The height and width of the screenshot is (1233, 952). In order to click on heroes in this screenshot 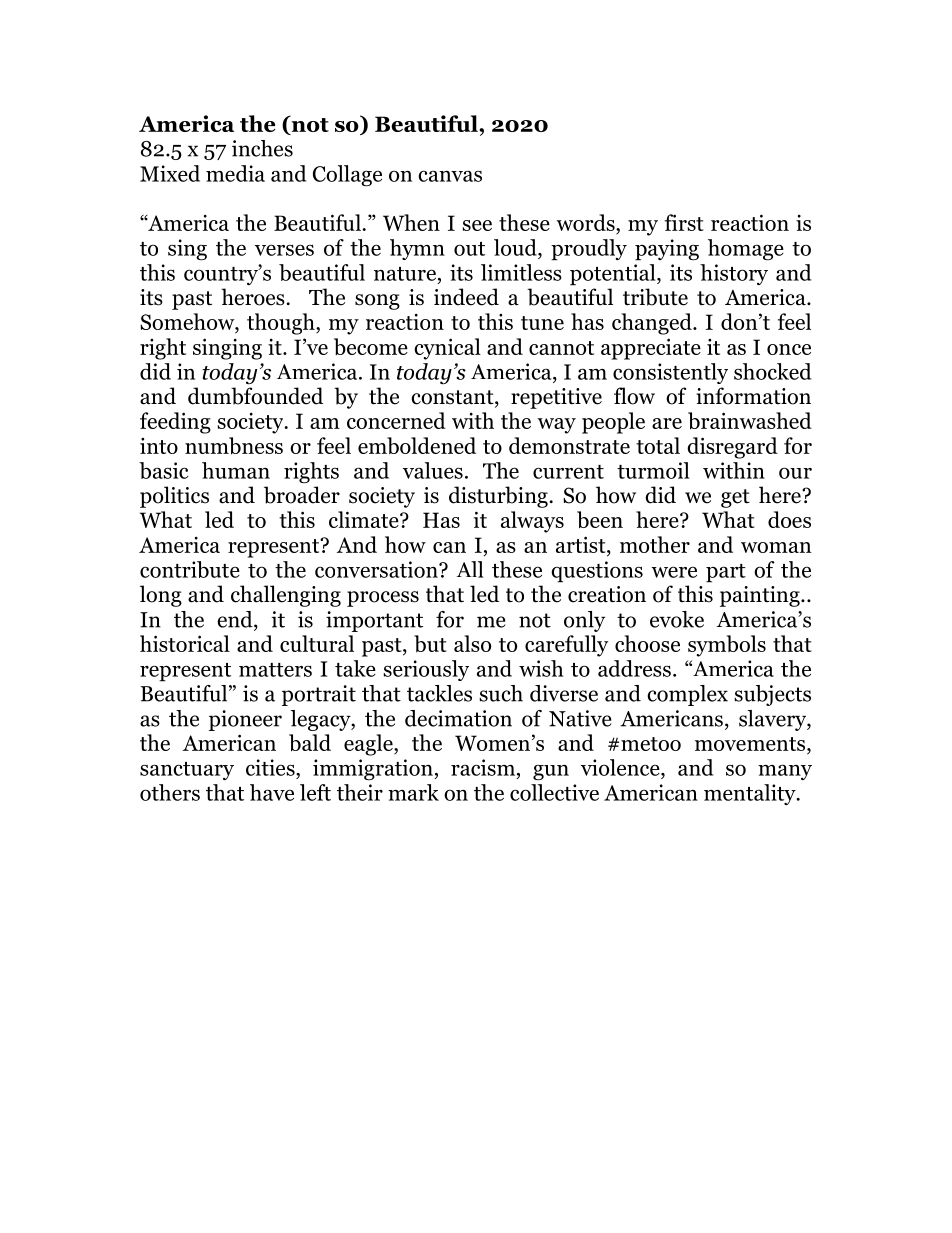, I will do `click(253, 297)`.
